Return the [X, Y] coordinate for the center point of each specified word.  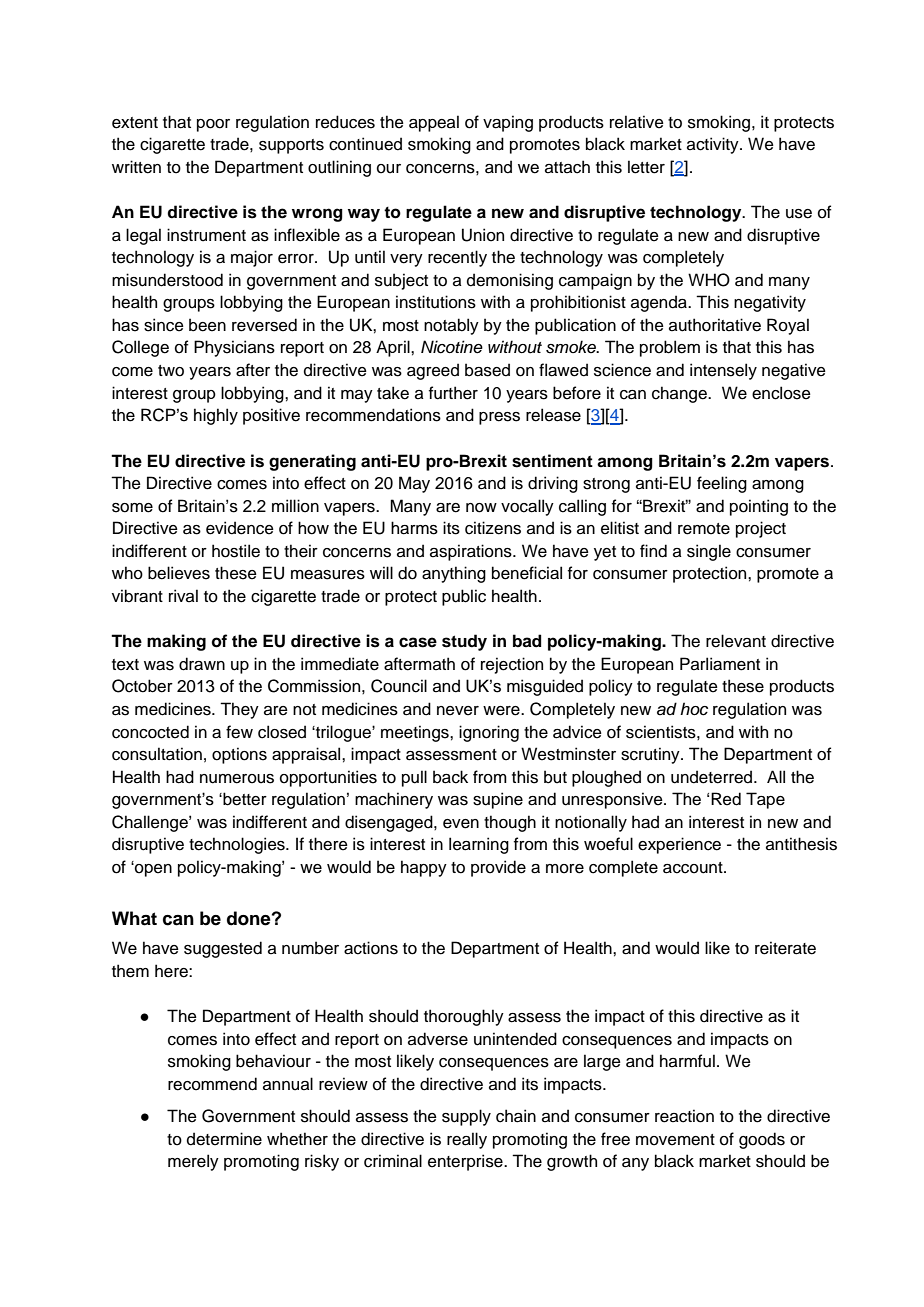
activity [714, 145]
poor [213, 125]
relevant [736, 641]
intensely [723, 371]
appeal [434, 123]
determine [224, 1139]
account [694, 868]
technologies [238, 845]
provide [498, 868]
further [453, 393]
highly [216, 416]
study [464, 642]
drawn [202, 664]
